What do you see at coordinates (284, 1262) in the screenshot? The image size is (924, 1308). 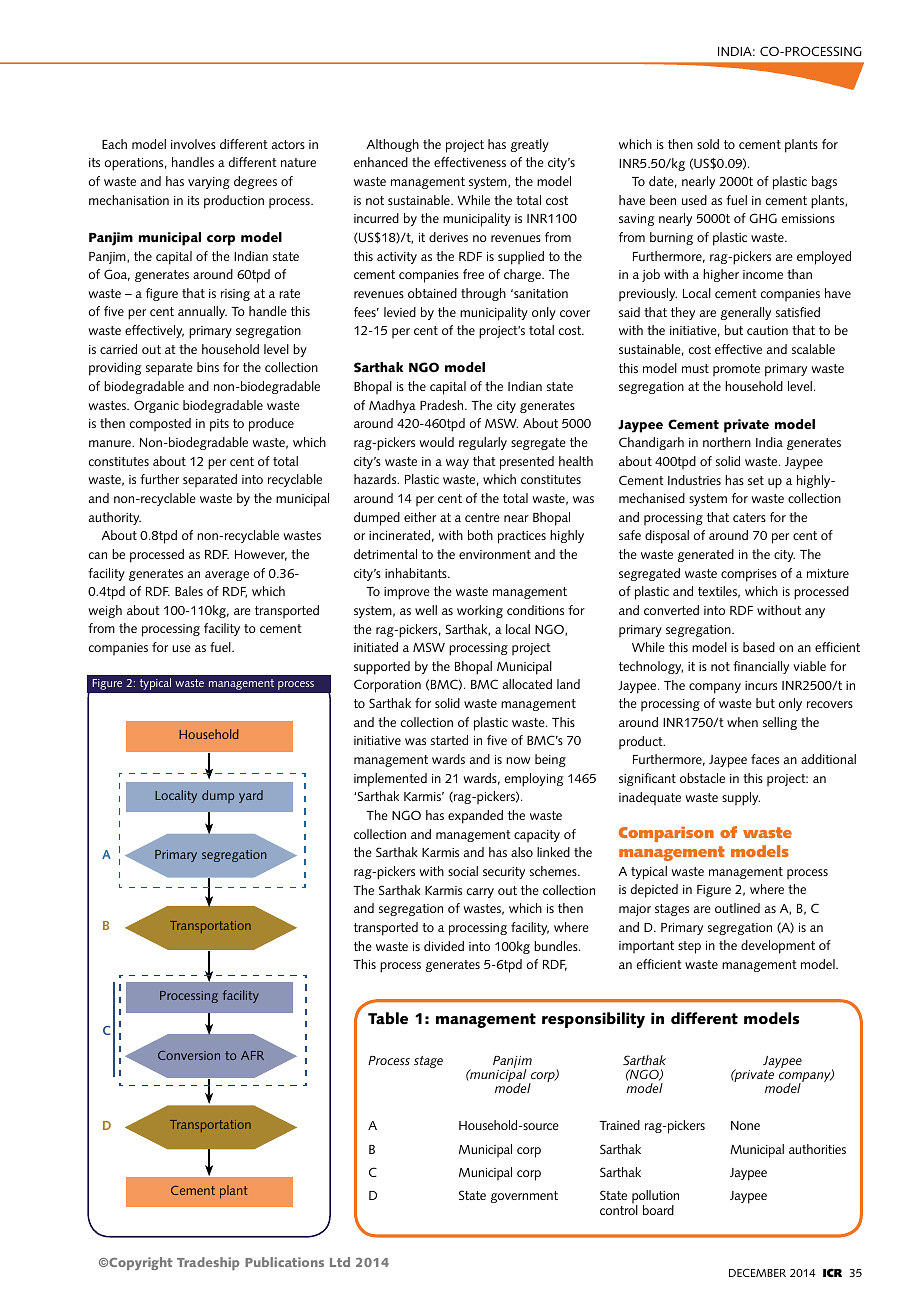 I see `Publications` at bounding box center [284, 1262].
